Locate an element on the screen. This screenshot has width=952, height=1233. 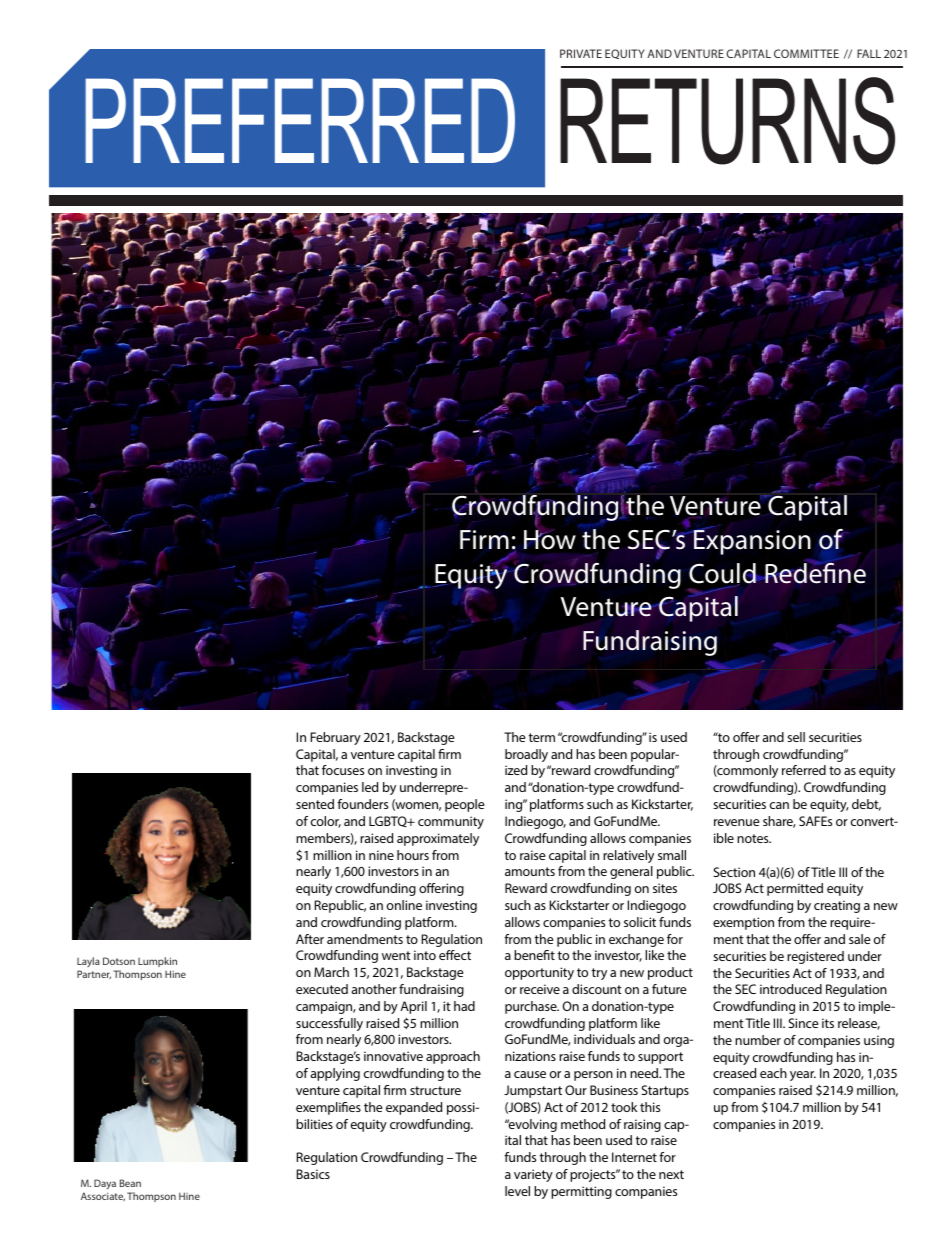
PRIVATE is located at coordinates (581, 53).
